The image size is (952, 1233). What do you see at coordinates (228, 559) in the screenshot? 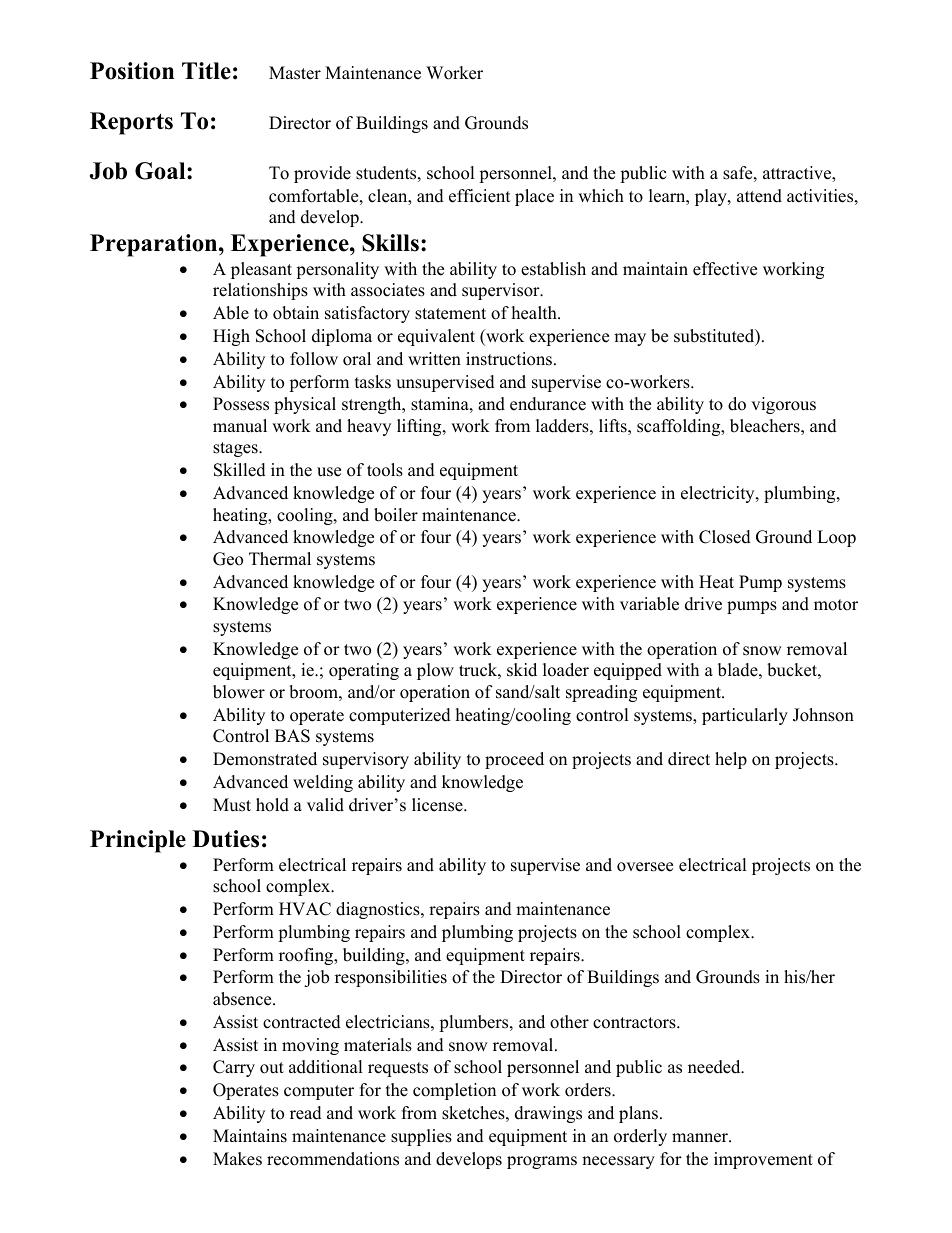
I see `Geo` at bounding box center [228, 559].
